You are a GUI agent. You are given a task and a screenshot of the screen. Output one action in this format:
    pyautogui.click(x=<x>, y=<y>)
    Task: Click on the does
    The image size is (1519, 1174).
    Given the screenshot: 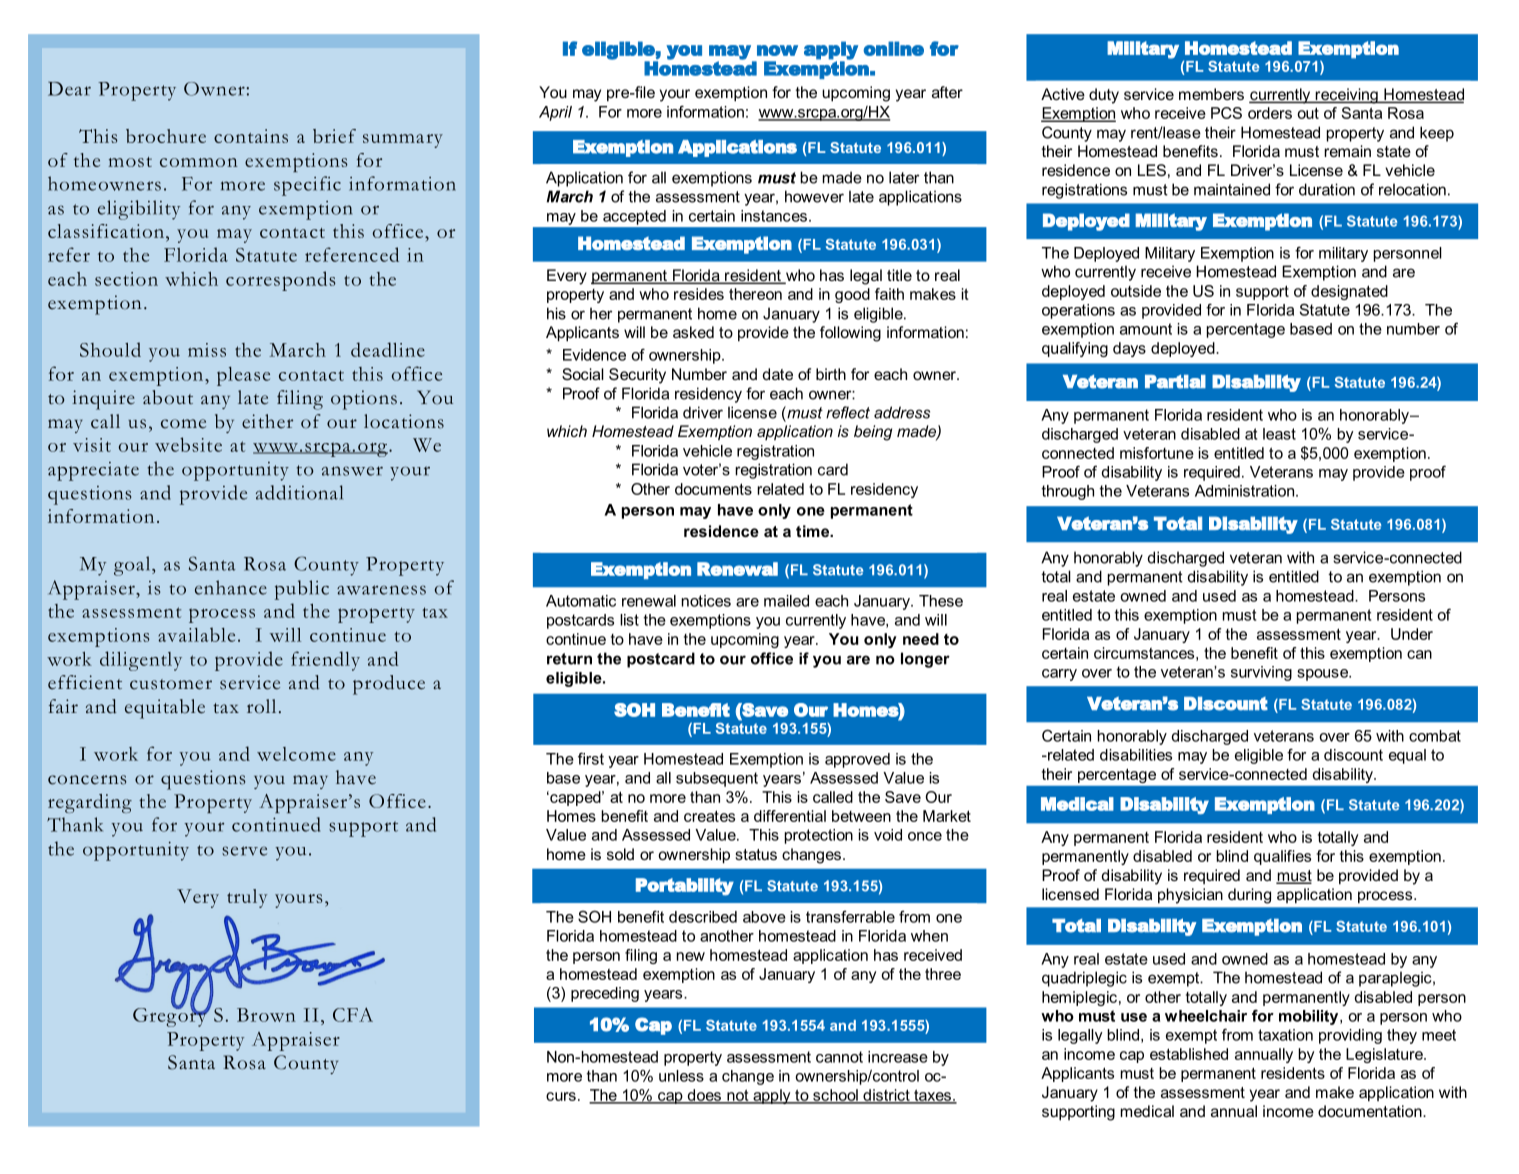 What is the action you would take?
    pyautogui.click(x=704, y=1096)
